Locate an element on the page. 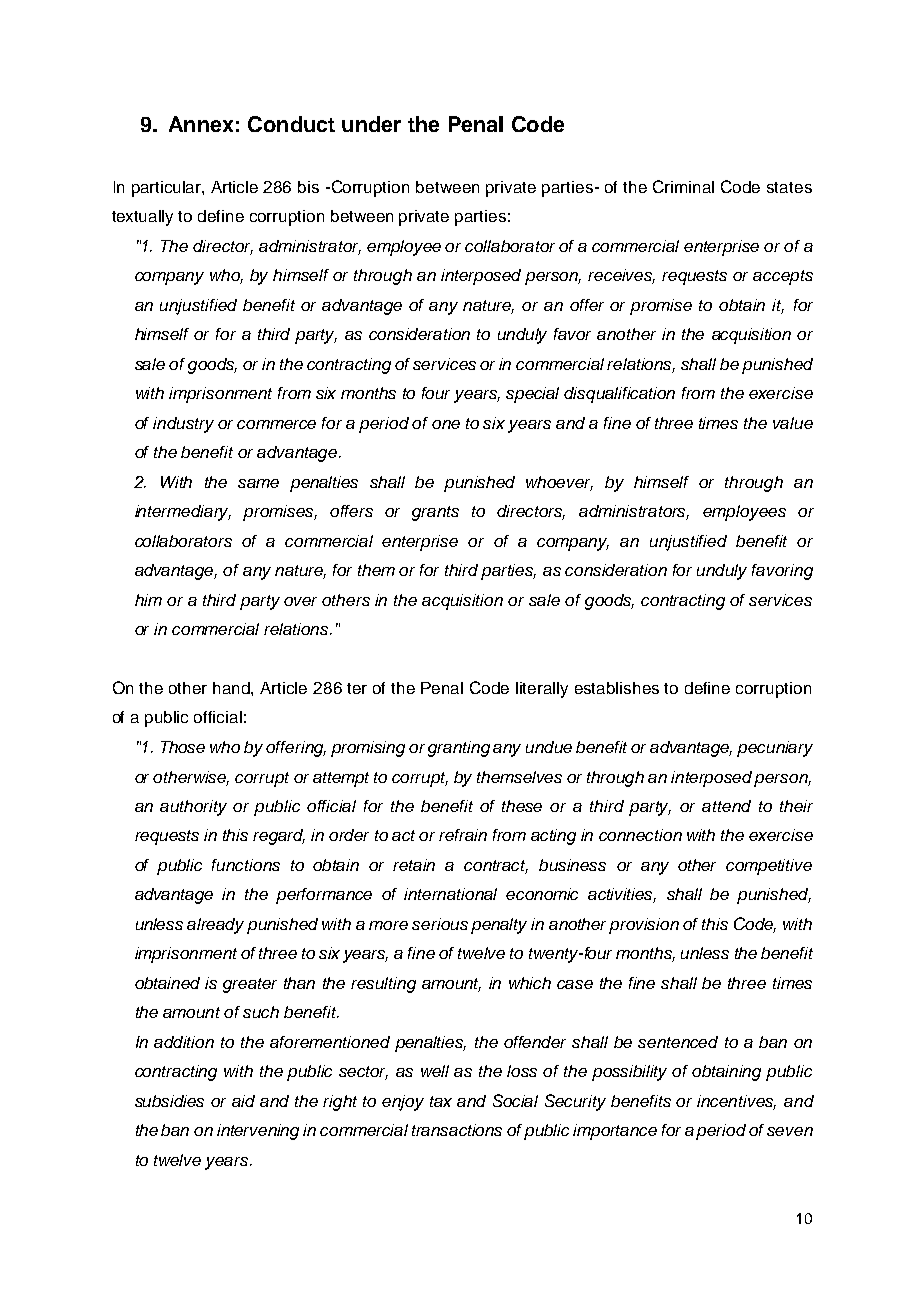 This document has width=924, height=1308. incentives is located at coordinates (736, 1102).
